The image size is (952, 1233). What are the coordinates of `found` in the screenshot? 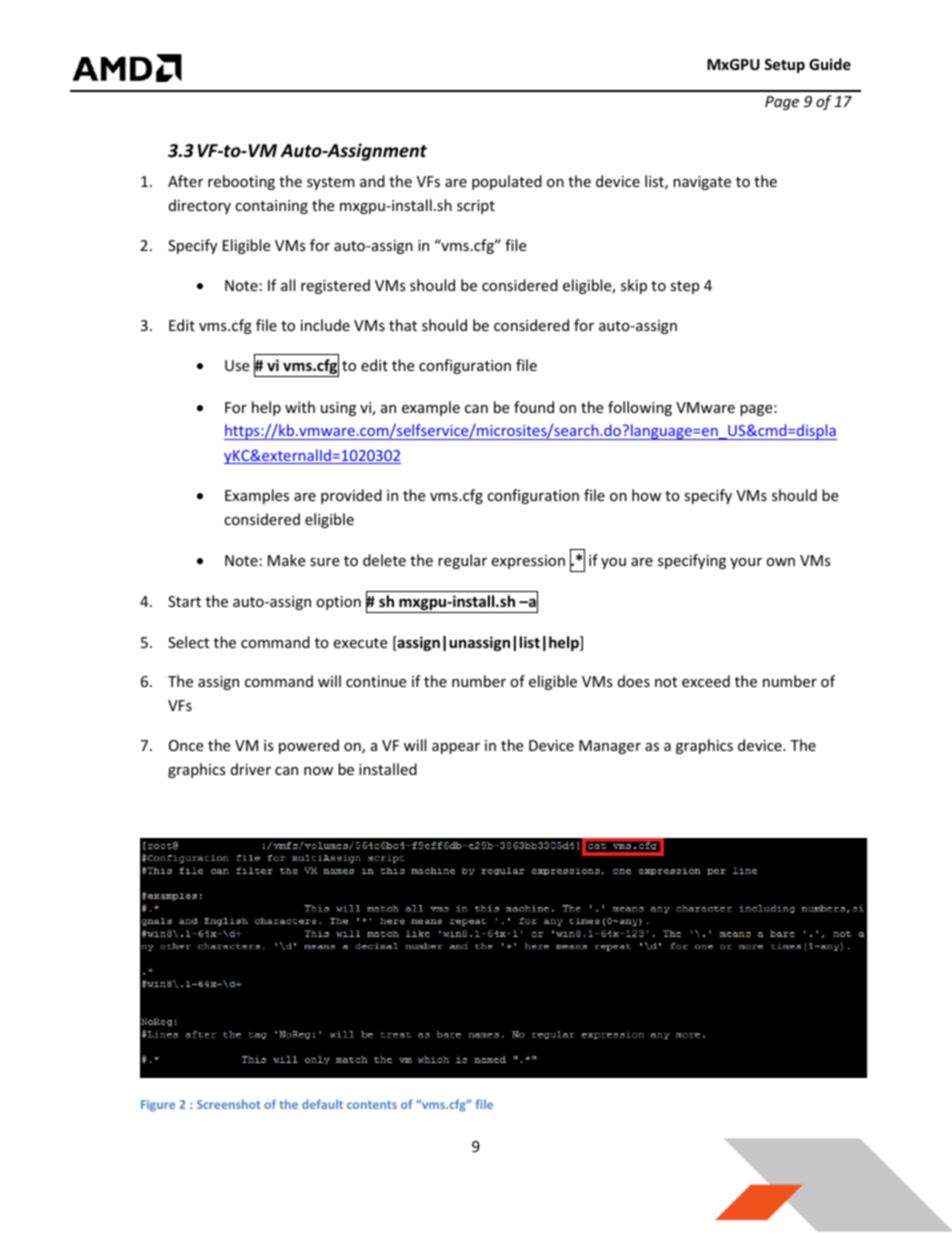 It's located at (534, 407).
